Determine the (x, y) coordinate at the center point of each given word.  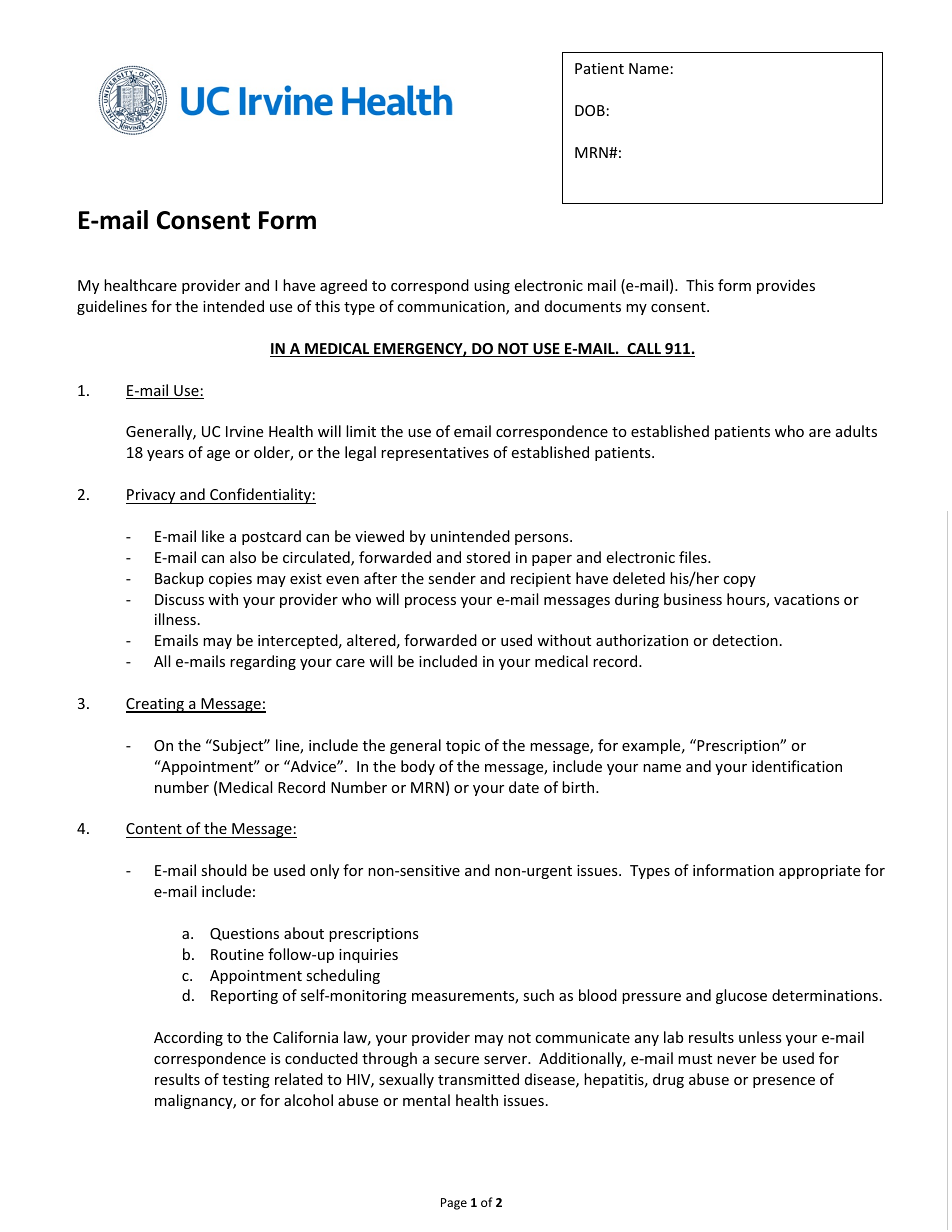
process (430, 602)
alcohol (308, 1100)
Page (454, 1204)
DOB (590, 110)
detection (745, 640)
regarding (263, 662)
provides (786, 286)
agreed (343, 286)
